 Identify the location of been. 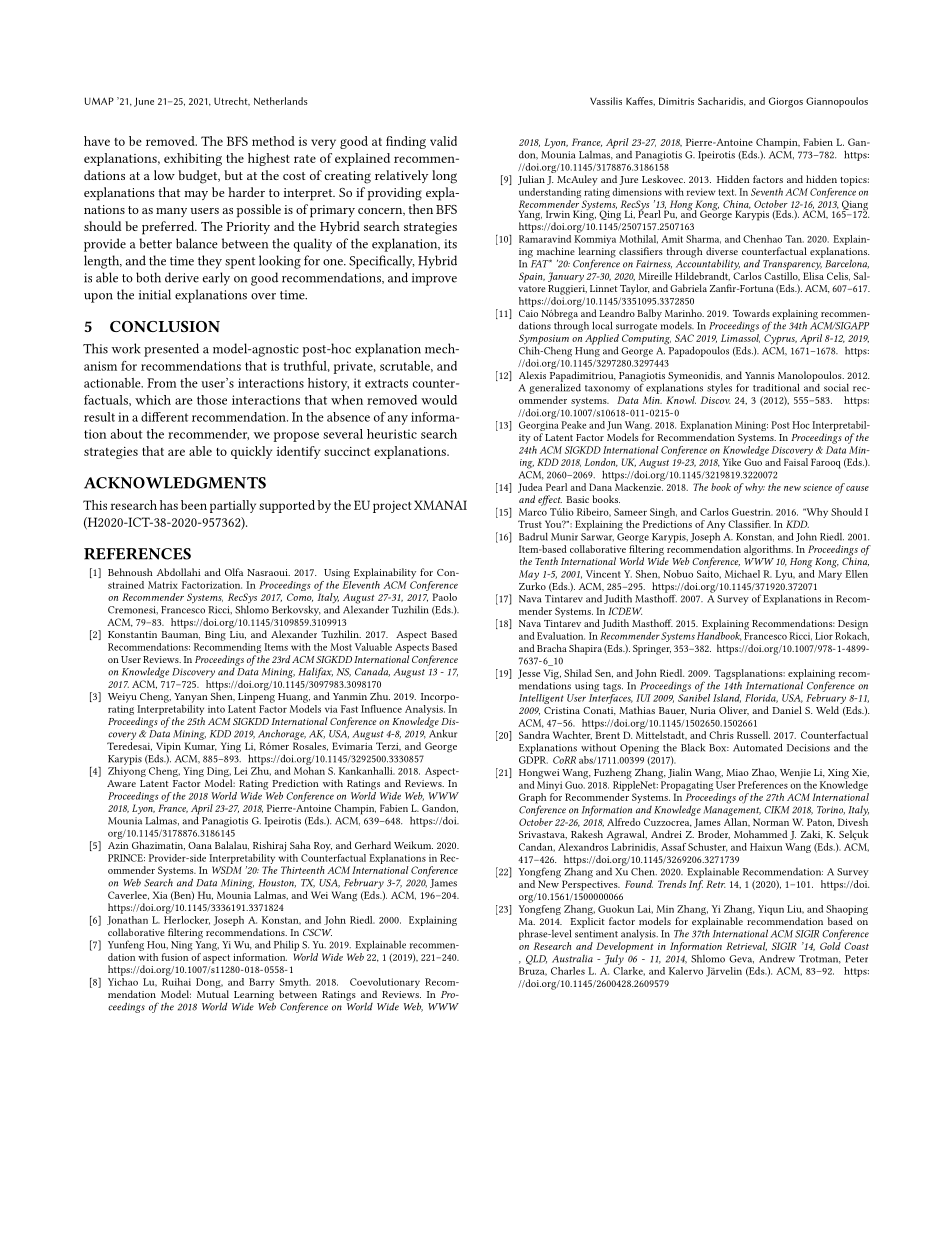
(194, 505).
